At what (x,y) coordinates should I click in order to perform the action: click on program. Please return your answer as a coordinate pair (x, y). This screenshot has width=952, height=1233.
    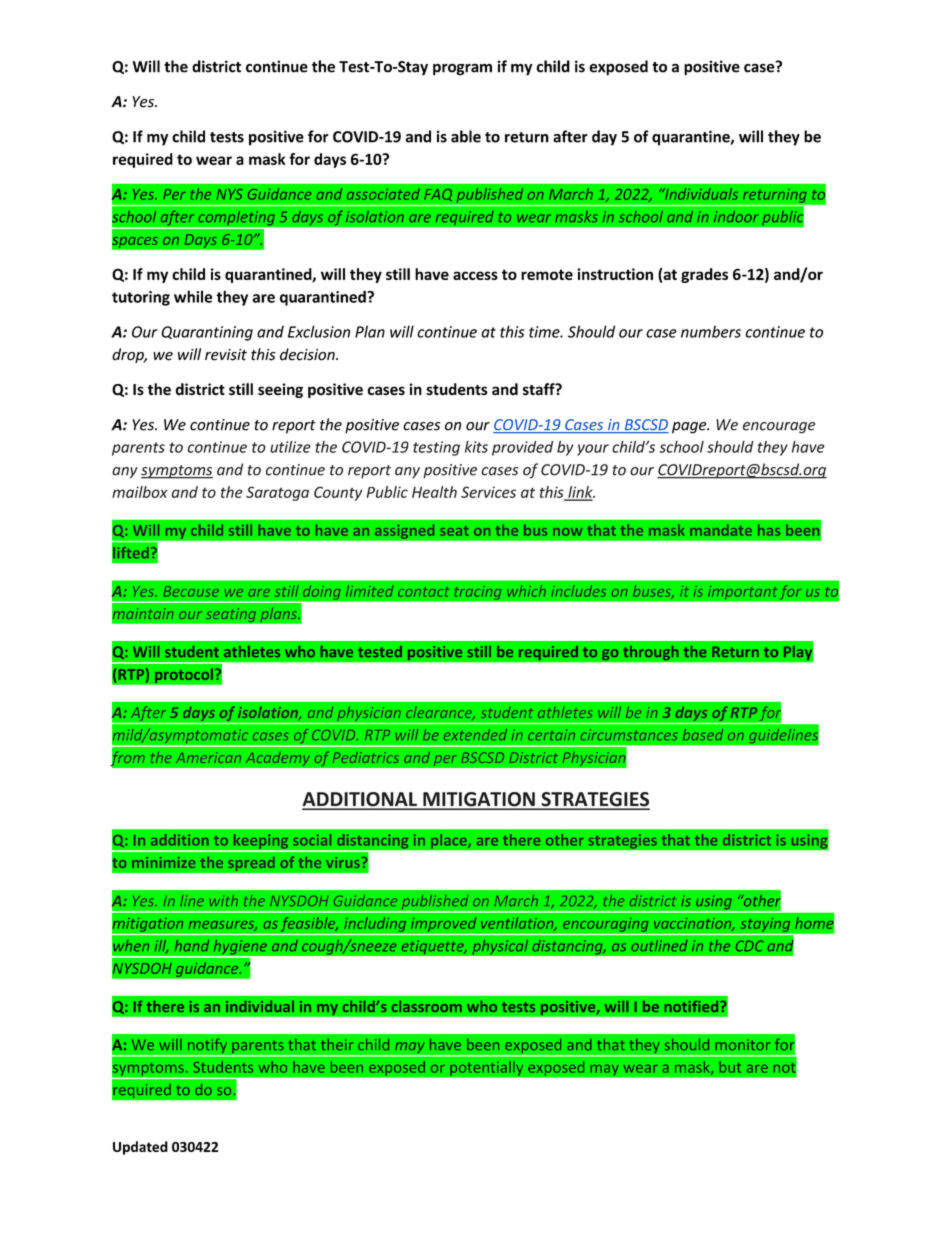
    Looking at the image, I should click on (462, 69).
